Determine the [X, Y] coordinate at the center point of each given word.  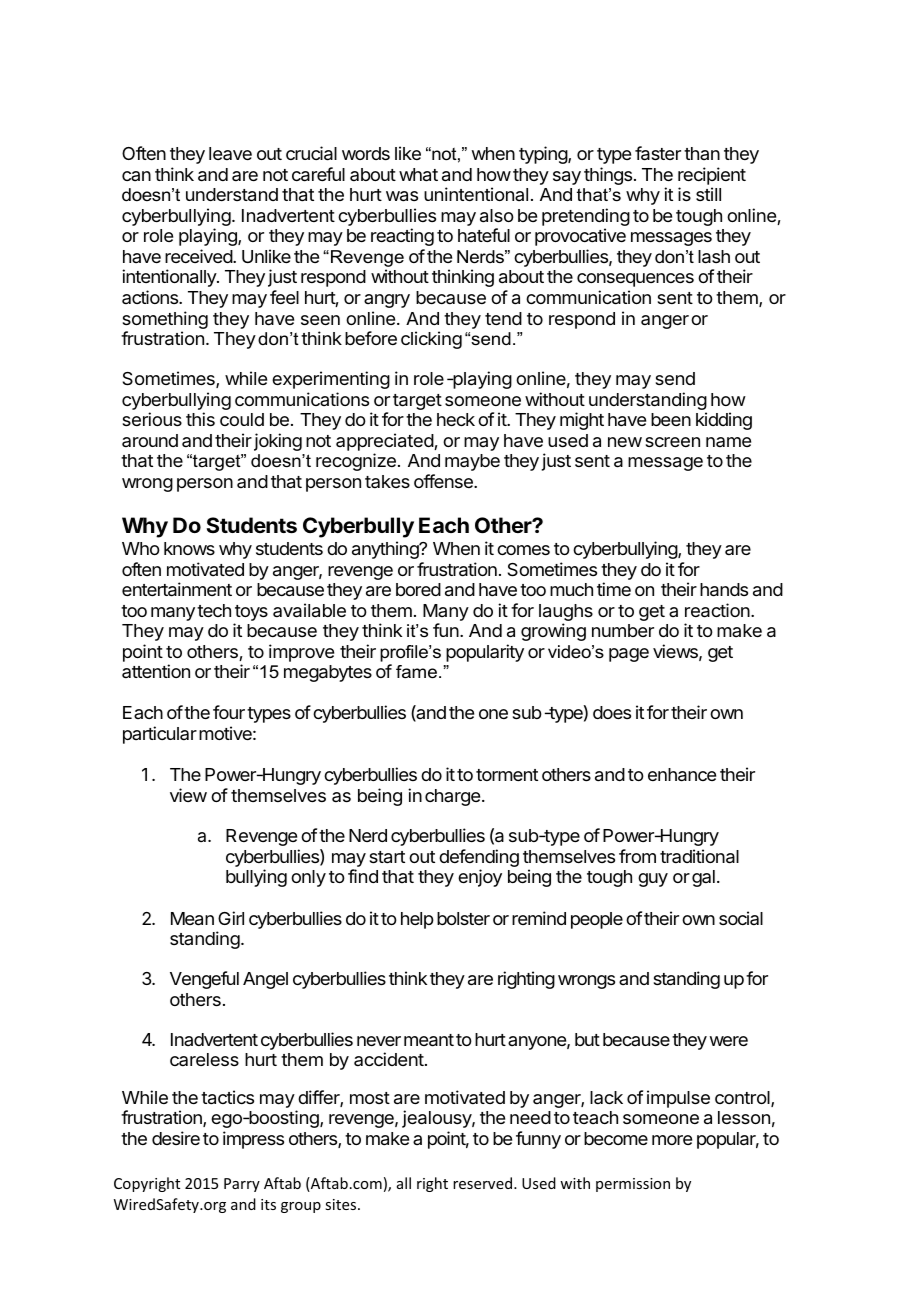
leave [230, 153]
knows [189, 548]
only [308, 878]
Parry [242, 1185]
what [418, 175]
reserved [484, 1183]
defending [479, 859]
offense [444, 481]
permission [633, 1185]
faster [658, 153]
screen [673, 442]
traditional [699, 856]
